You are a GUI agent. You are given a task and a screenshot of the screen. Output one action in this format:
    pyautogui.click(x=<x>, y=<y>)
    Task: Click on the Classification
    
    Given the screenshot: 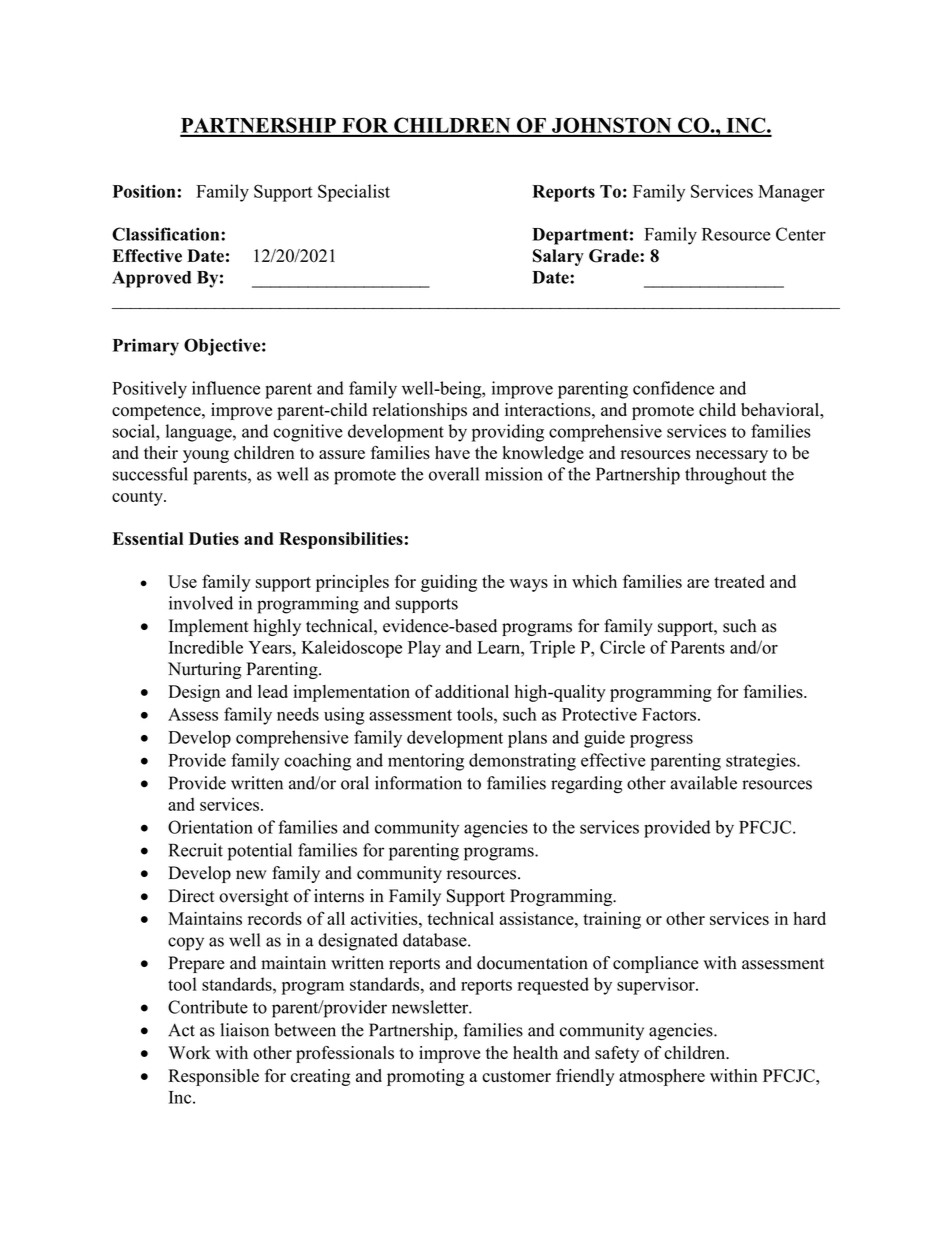 What is the action you would take?
    pyautogui.click(x=167, y=234)
